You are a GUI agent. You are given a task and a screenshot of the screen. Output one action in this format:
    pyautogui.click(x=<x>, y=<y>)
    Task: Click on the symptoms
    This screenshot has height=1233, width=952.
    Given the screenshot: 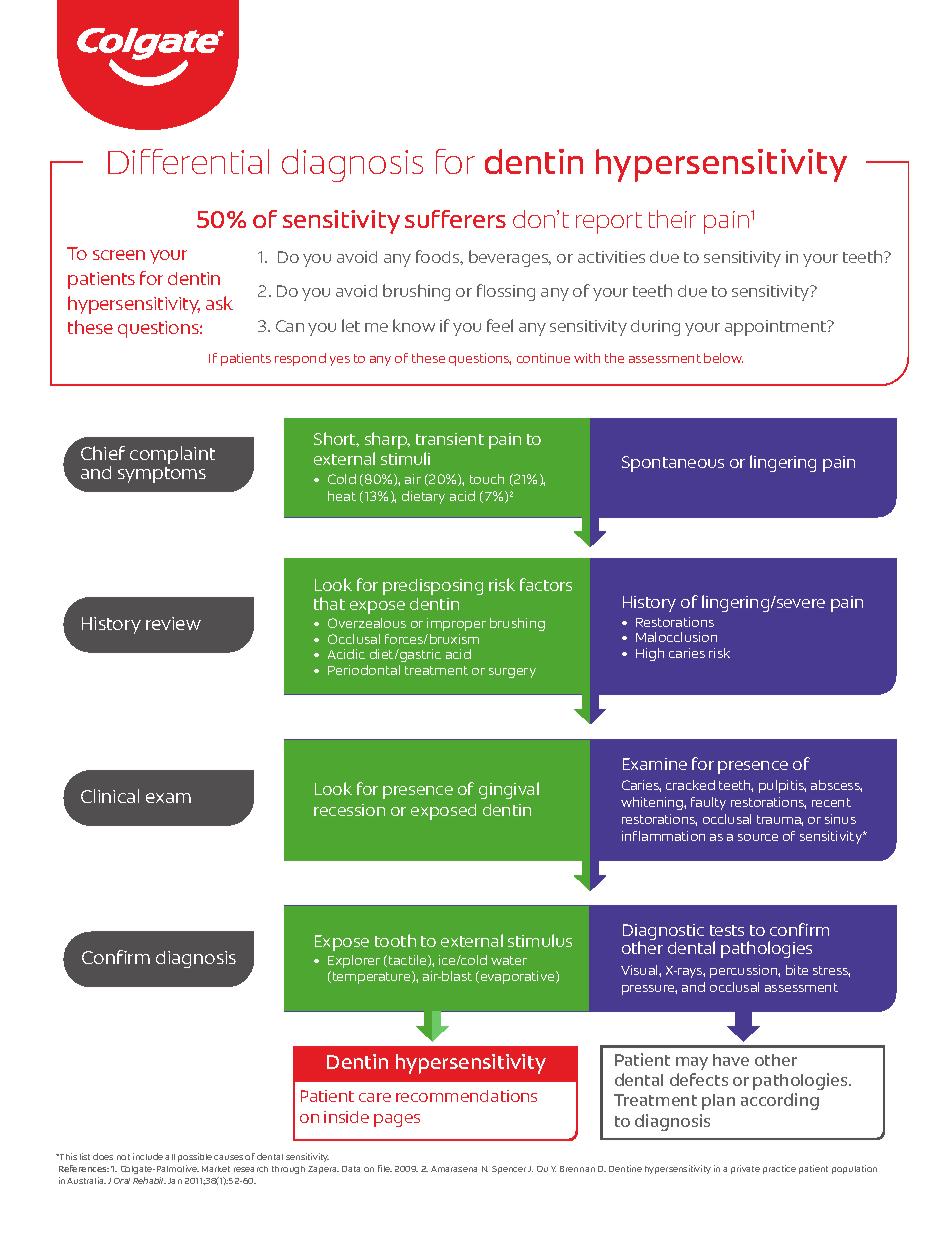 What is the action you would take?
    pyautogui.click(x=162, y=475)
